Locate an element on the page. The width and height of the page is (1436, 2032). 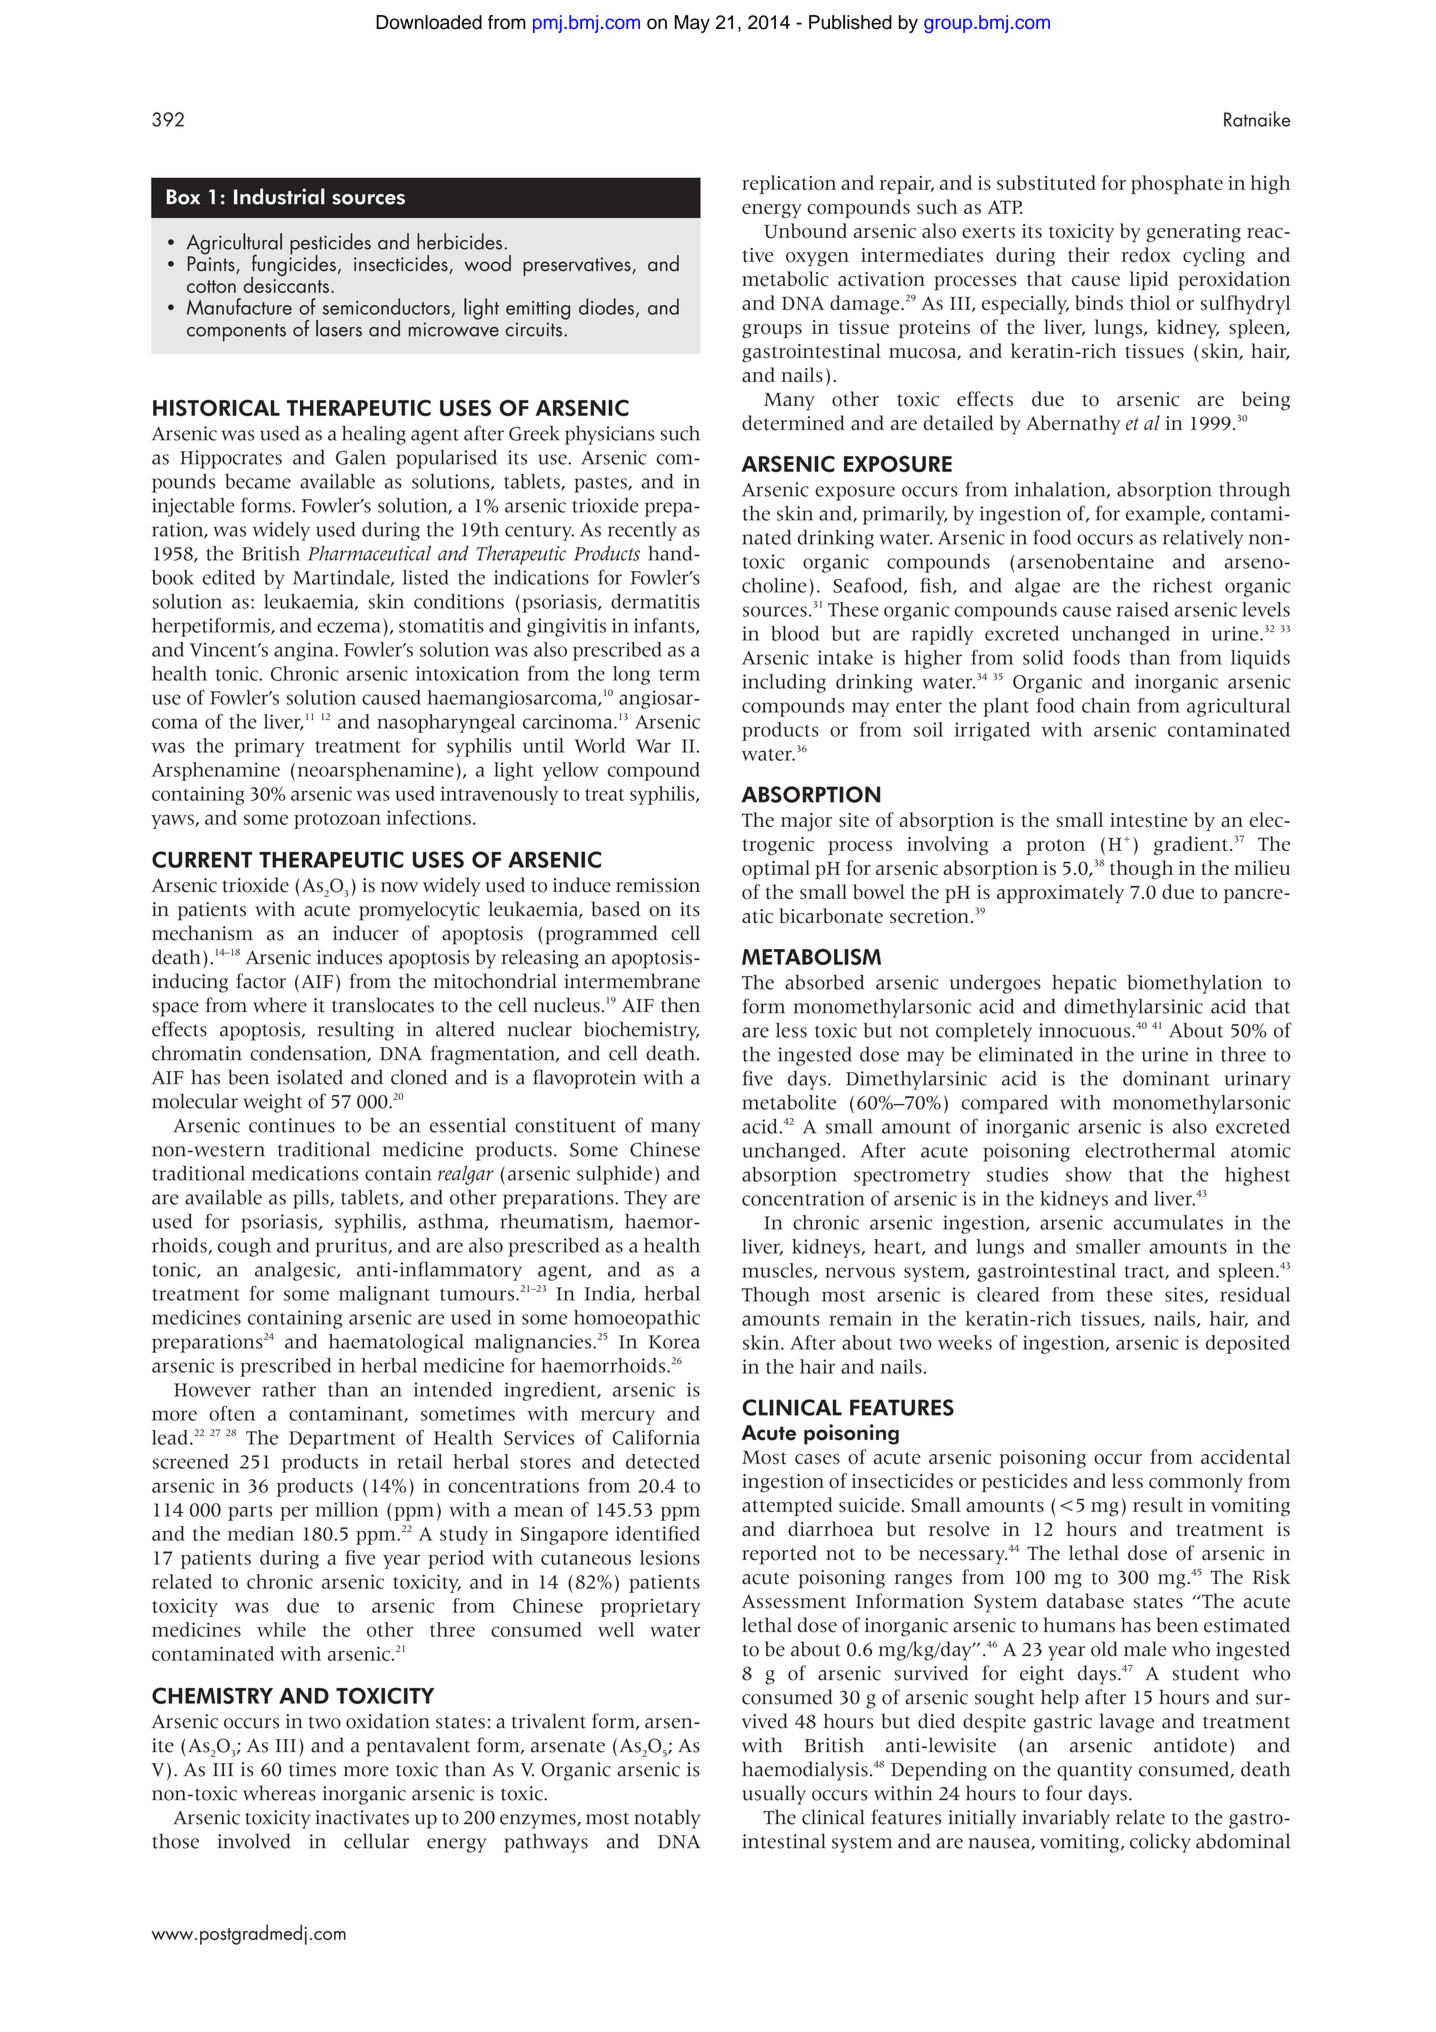
Published is located at coordinates (850, 22).
